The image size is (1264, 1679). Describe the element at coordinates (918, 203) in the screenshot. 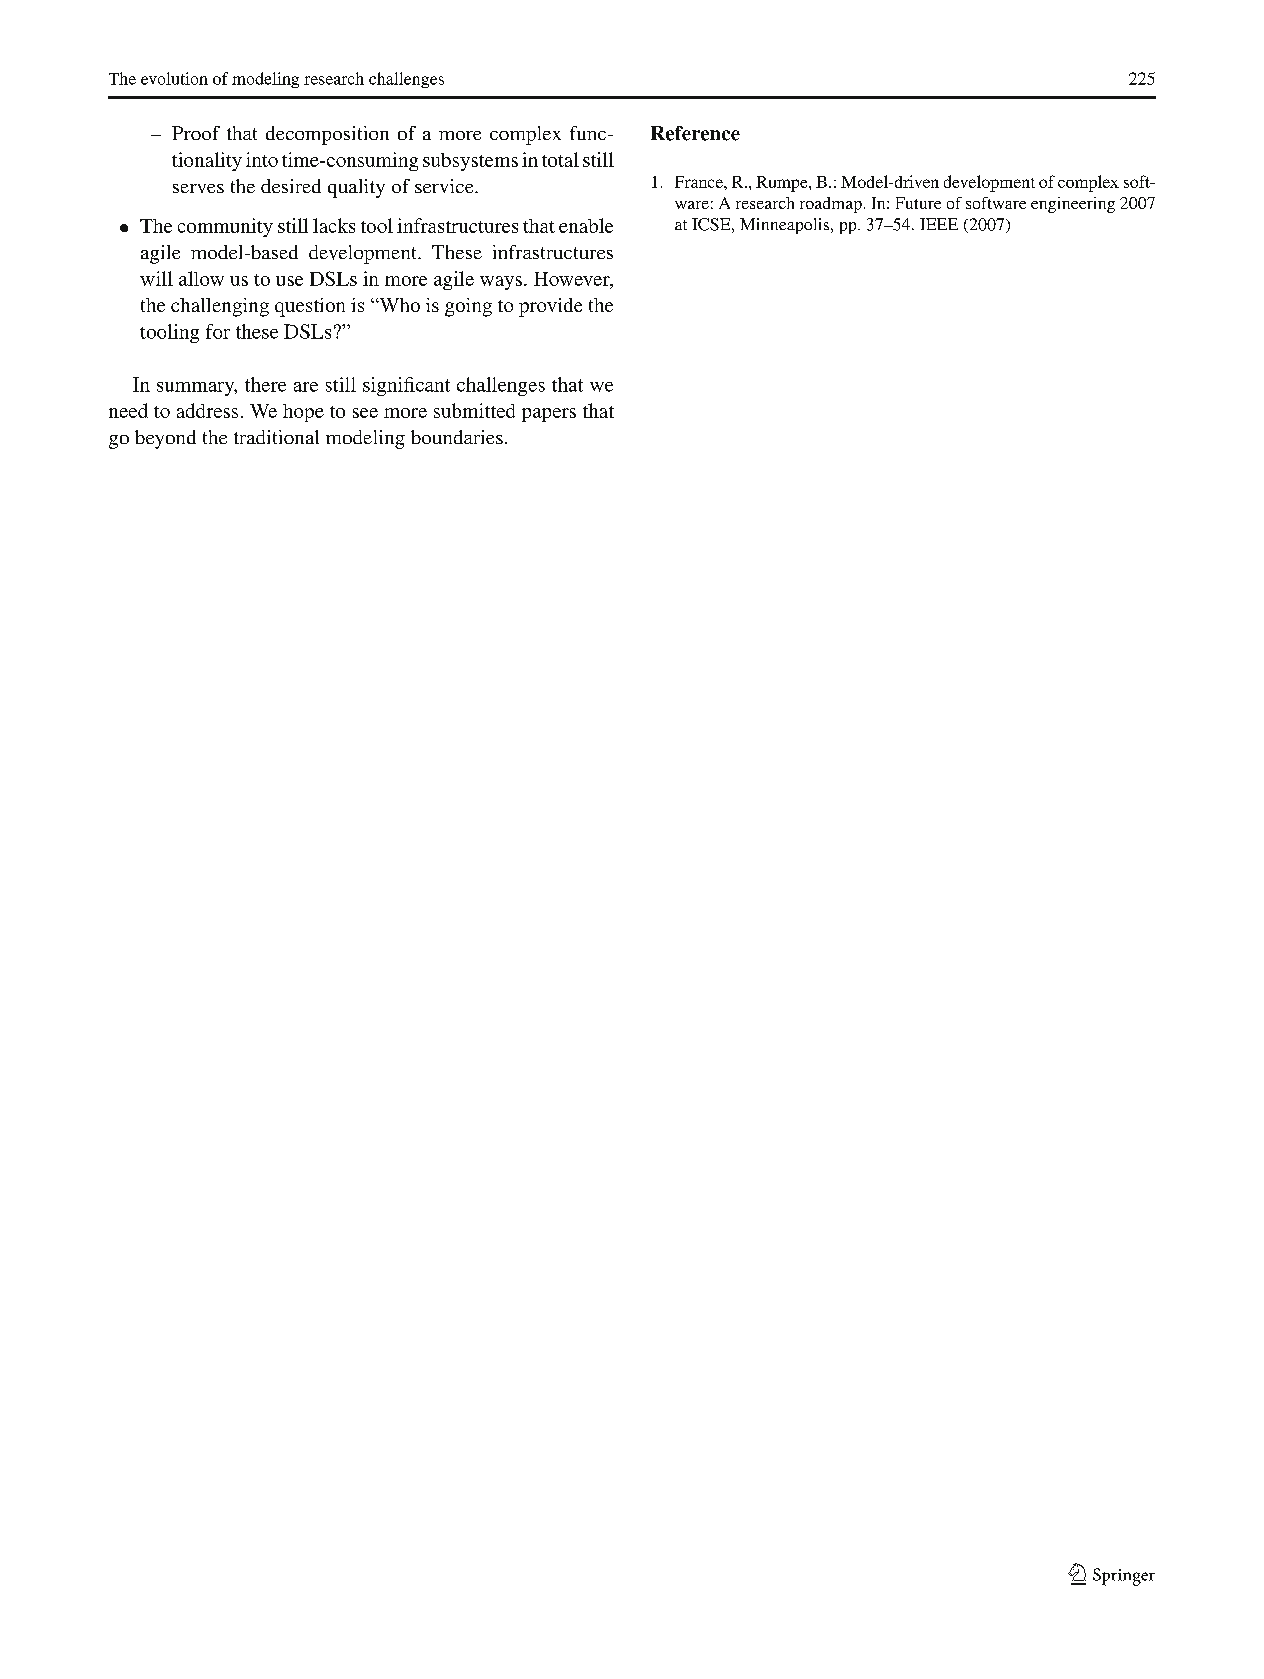

I see `Future` at that location.
